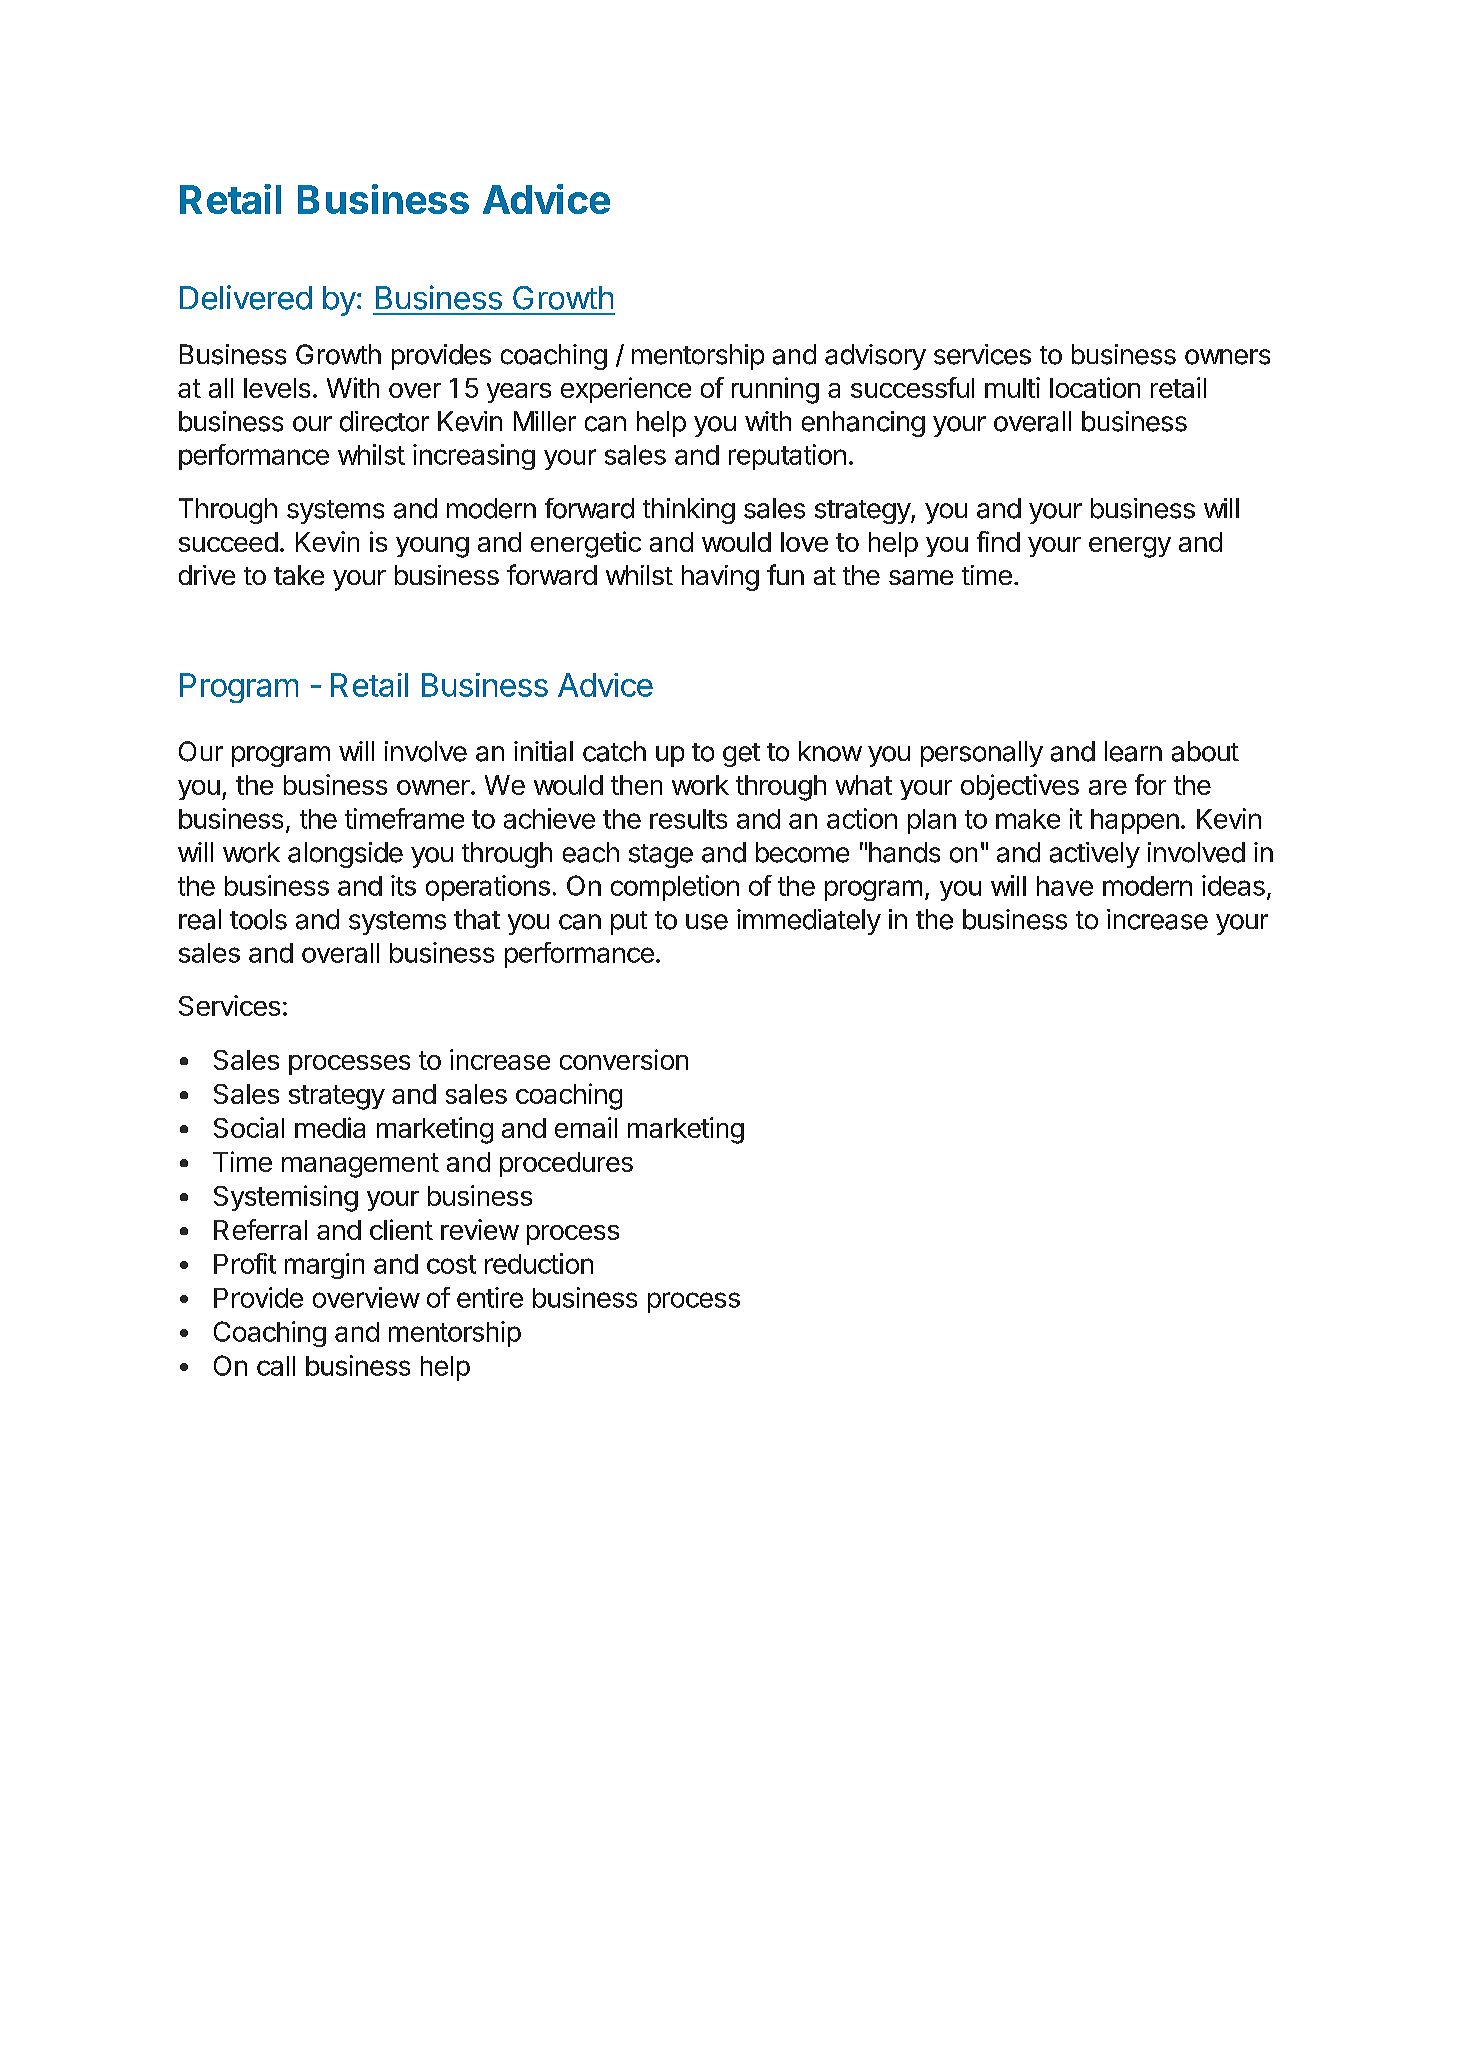  I want to click on reduction, so click(539, 1263).
